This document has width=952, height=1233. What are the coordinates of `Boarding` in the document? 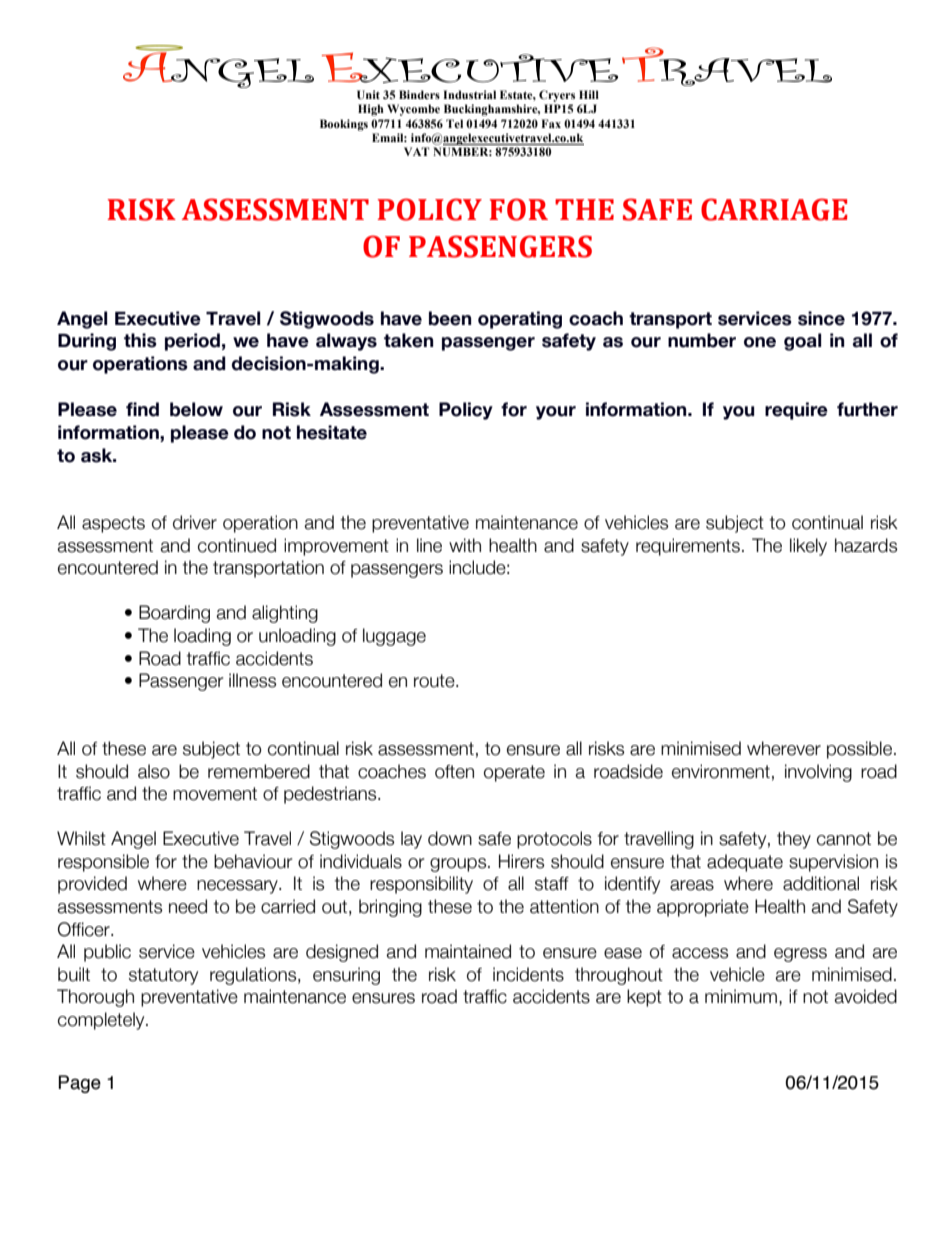 It's located at (174, 614).
